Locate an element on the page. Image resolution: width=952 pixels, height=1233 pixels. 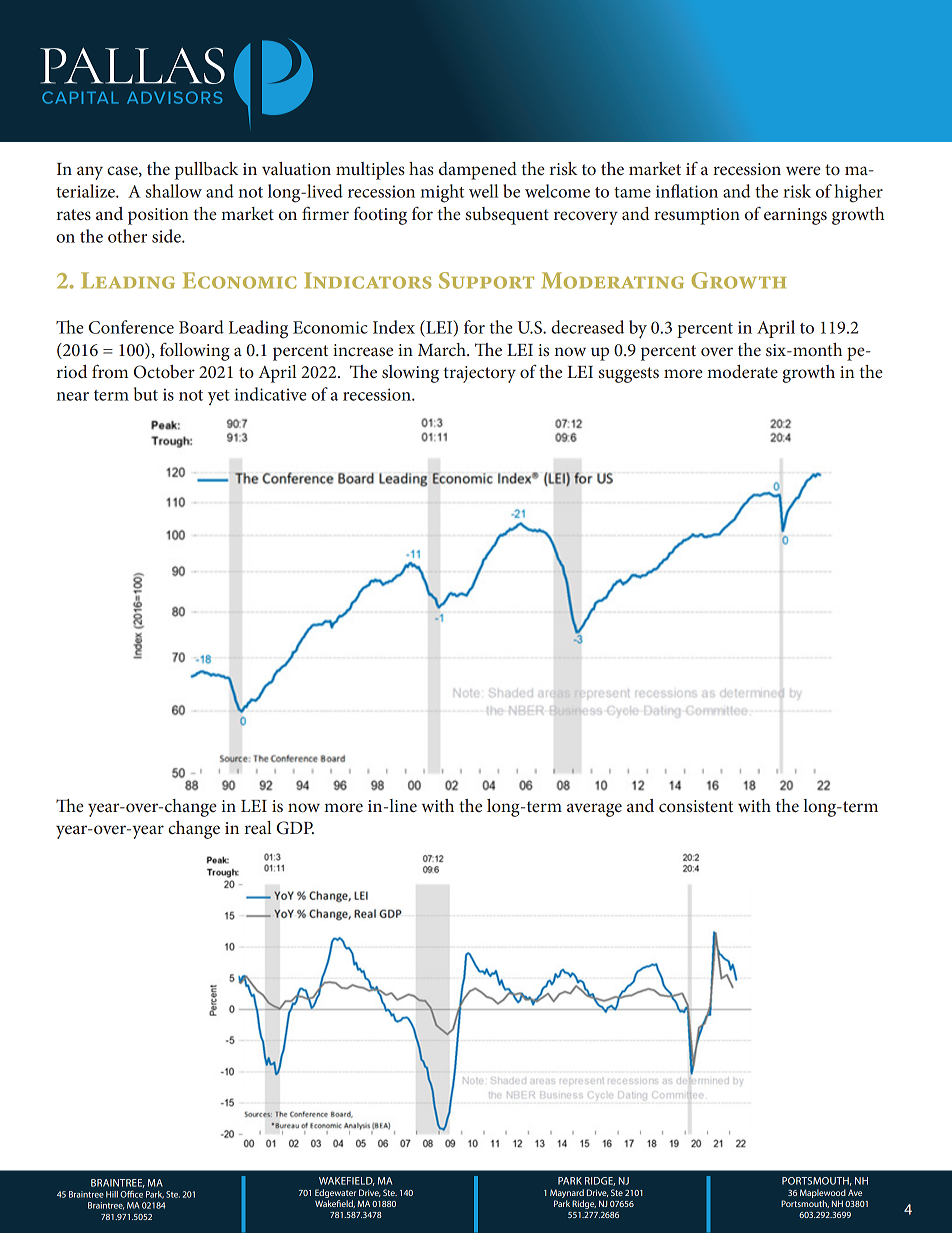
Edgewater is located at coordinates (335, 1193).
